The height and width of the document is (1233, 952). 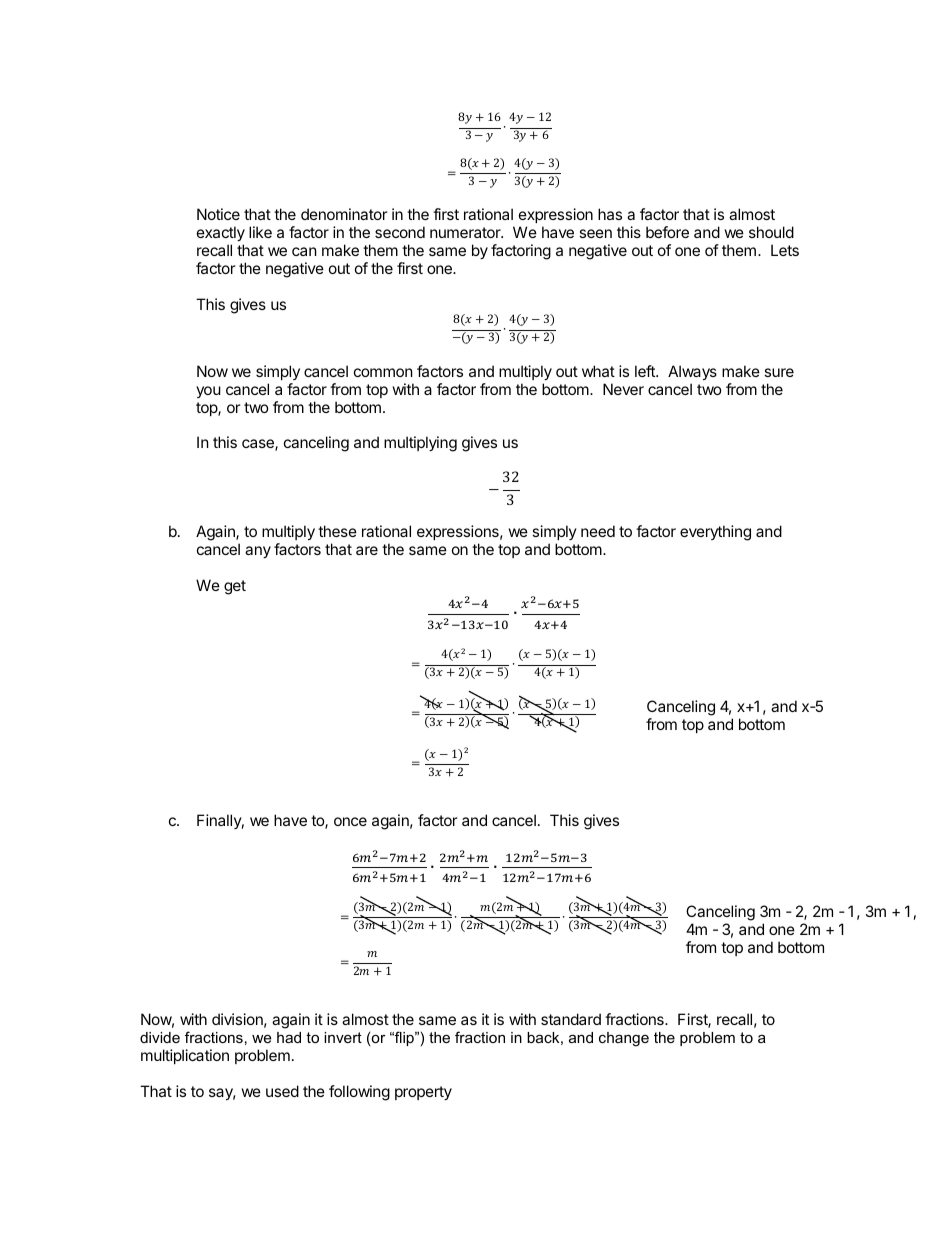 What do you see at coordinates (383, 372) in the document?
I see `common` at bounding box center [383, 372].
